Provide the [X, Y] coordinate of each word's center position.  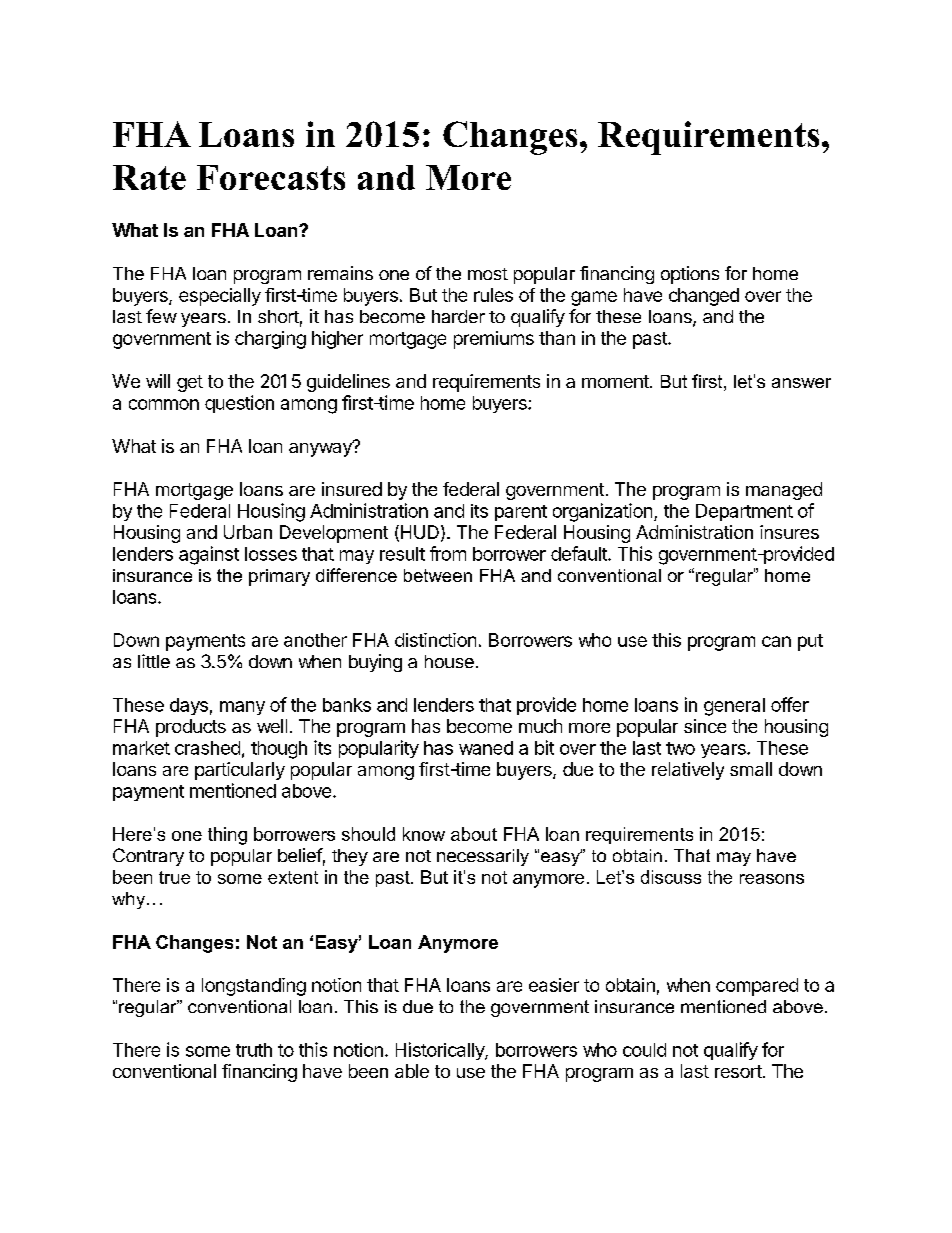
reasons [772, 879]
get [190, 383]
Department [744, 512]
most [488, 274]
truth [254, 1050]
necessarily [483, 857]
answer [801, 383]
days [189, 706]
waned [486, 748]
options [690, 275]
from [448, 553]
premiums [494, 340]
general [734, 707]
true [174, 877]
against [209, 555]
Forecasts [271, 177]
